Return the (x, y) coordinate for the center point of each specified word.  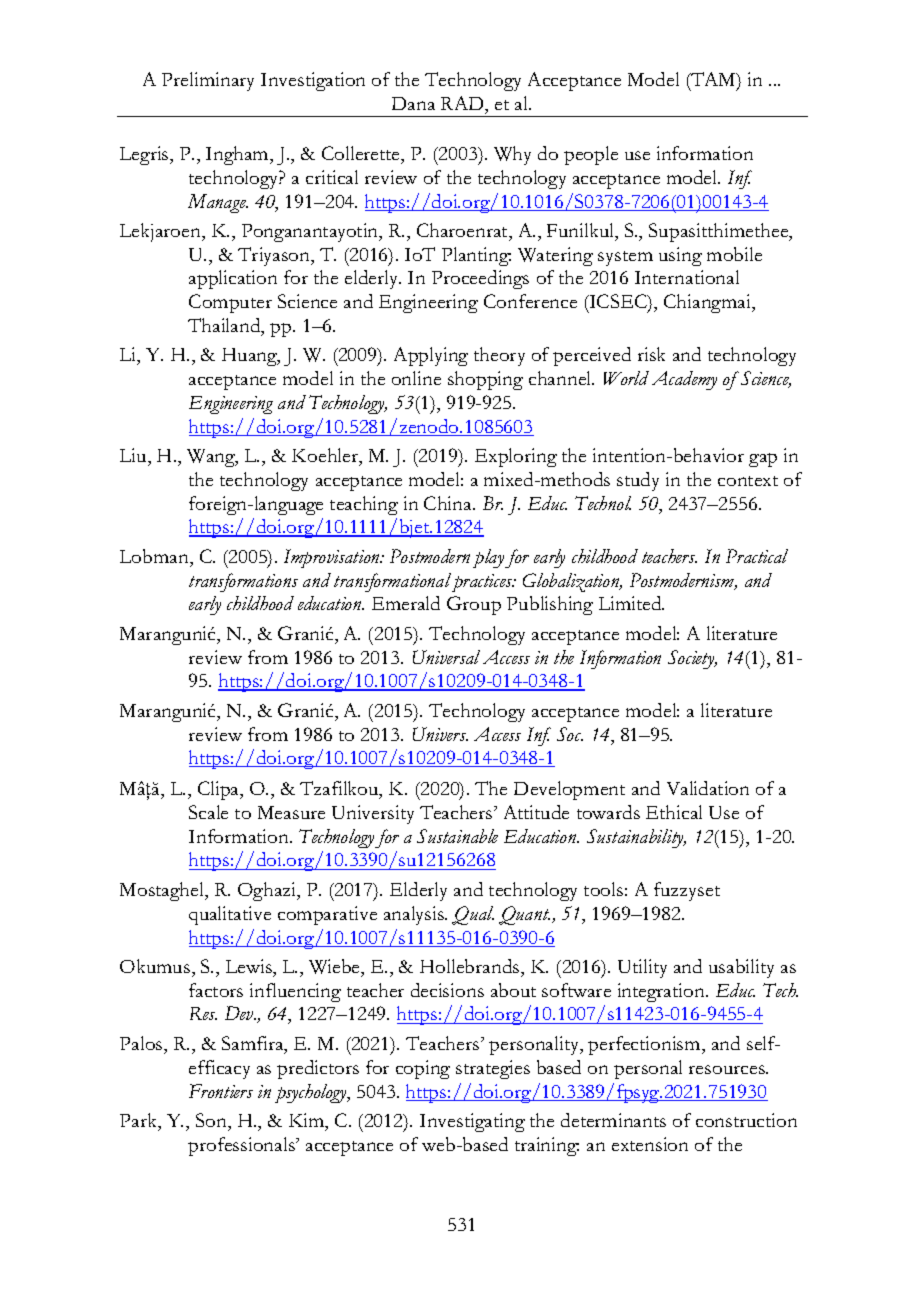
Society (692, 659)
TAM (713, 80)
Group (474, 605)
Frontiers (221, 1091)
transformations (243, 582)
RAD (463, 103)
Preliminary (208, 81)
